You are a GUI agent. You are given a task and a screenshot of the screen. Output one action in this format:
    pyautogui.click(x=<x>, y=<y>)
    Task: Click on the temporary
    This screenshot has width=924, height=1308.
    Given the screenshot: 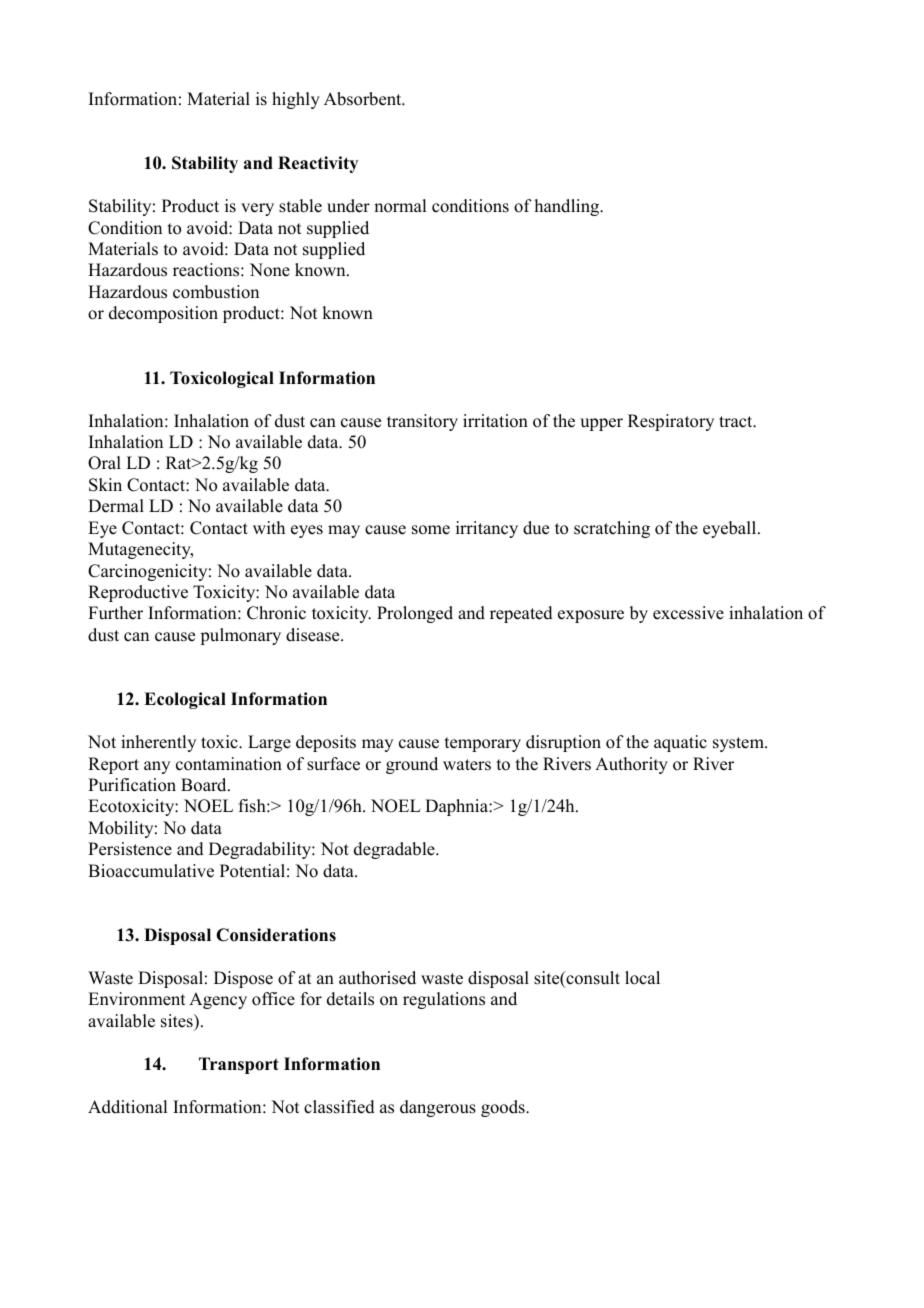 What is the action you would take?
    pyautogui.click(x=483, y=744)
